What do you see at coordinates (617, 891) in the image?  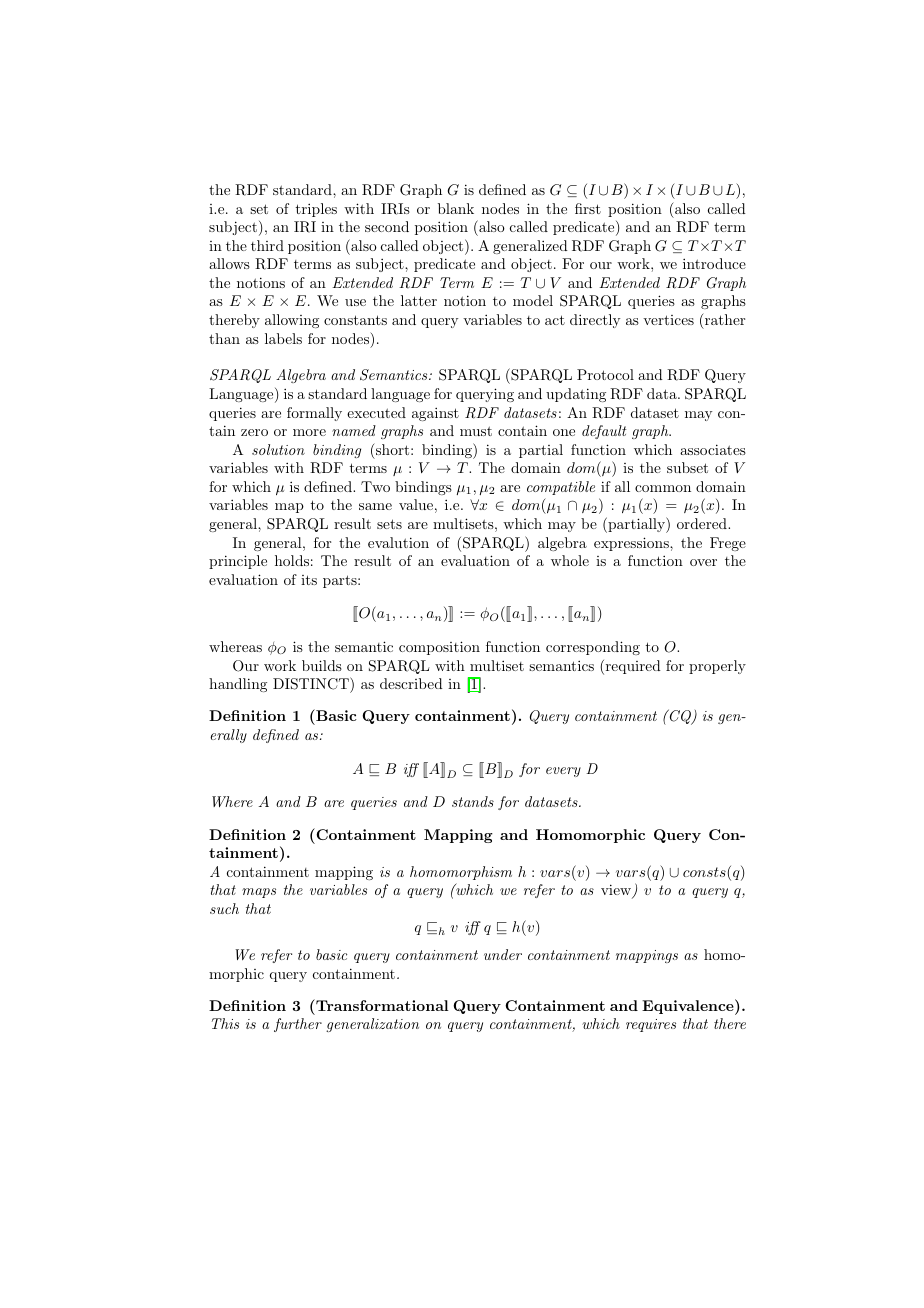 I see `view` at bounding box center [617, 891].
